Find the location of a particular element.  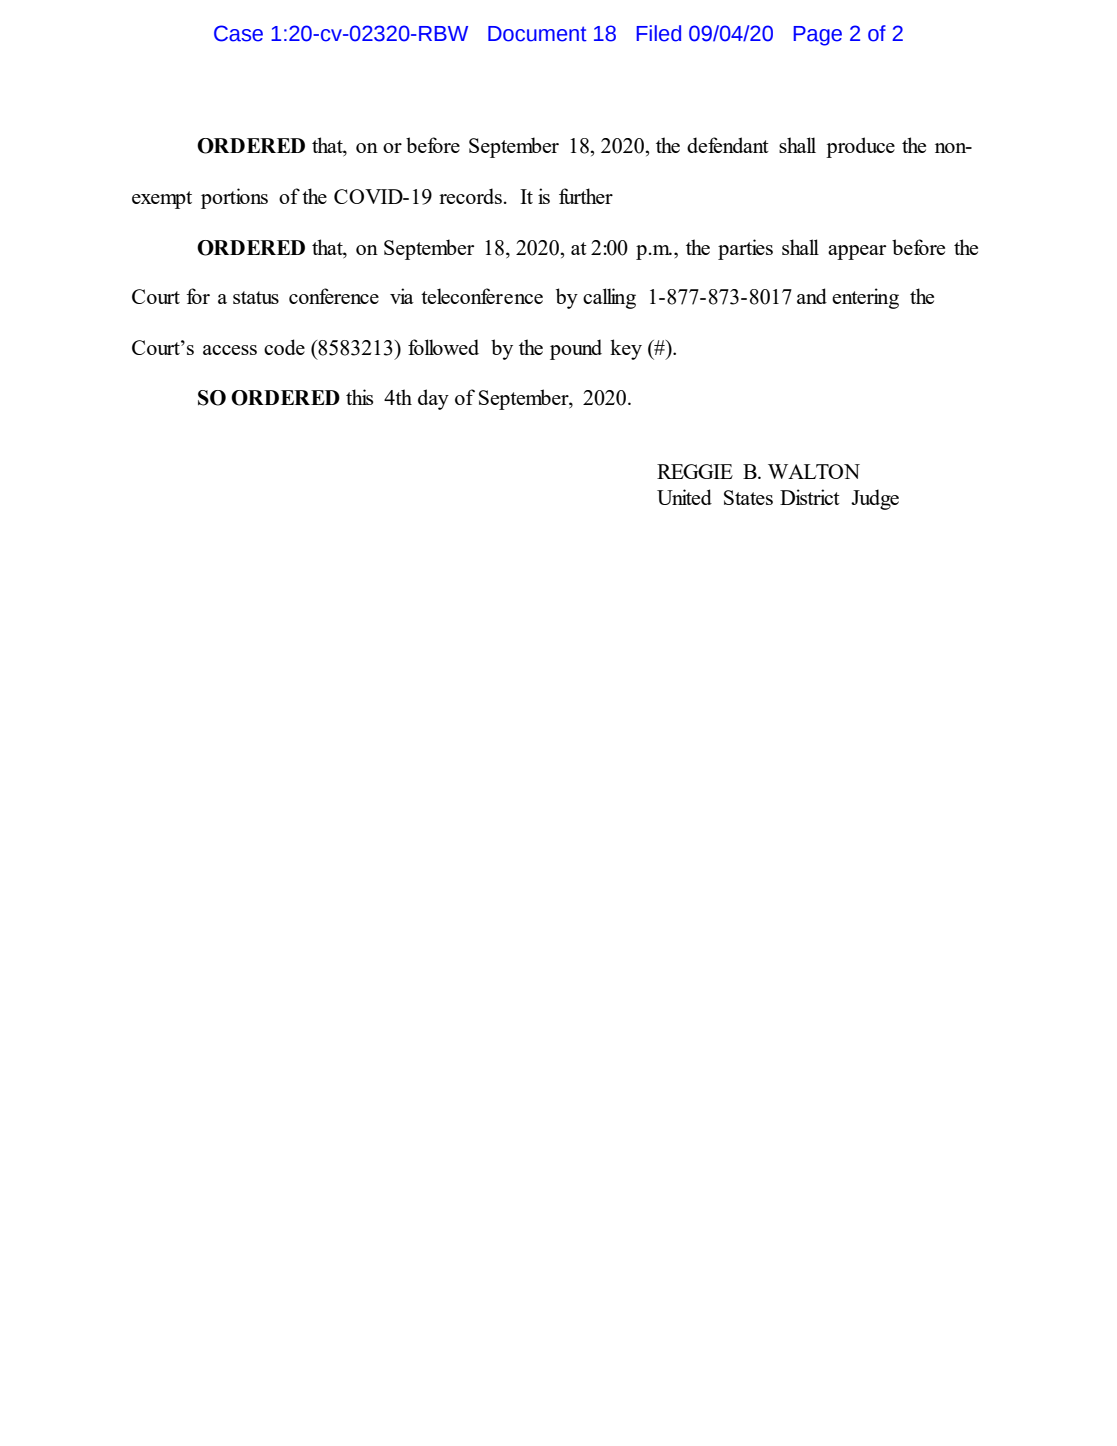

Page is located at coordinates (817, 36).
